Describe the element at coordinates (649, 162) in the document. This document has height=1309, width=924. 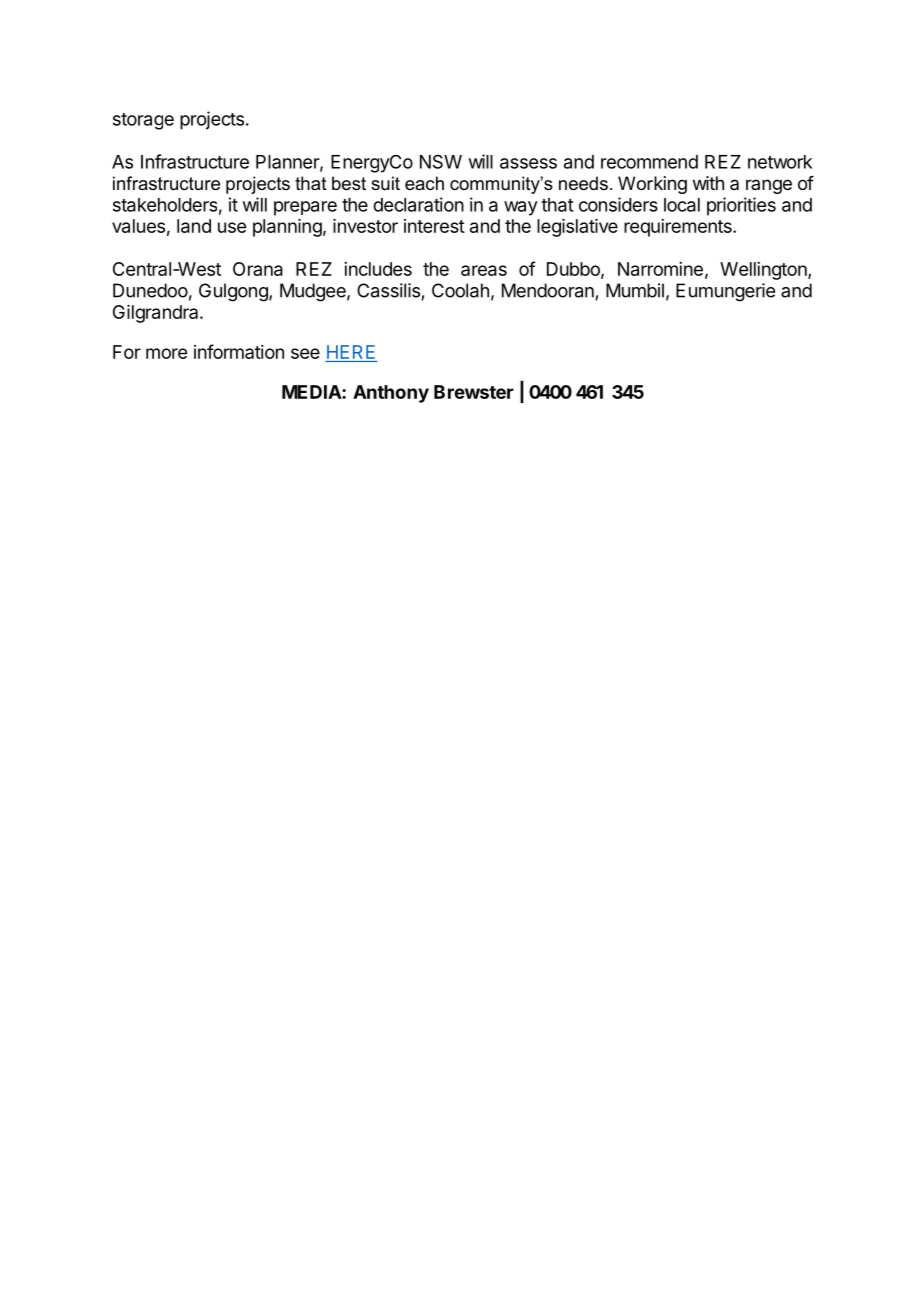
I see `recommend` at that location.
